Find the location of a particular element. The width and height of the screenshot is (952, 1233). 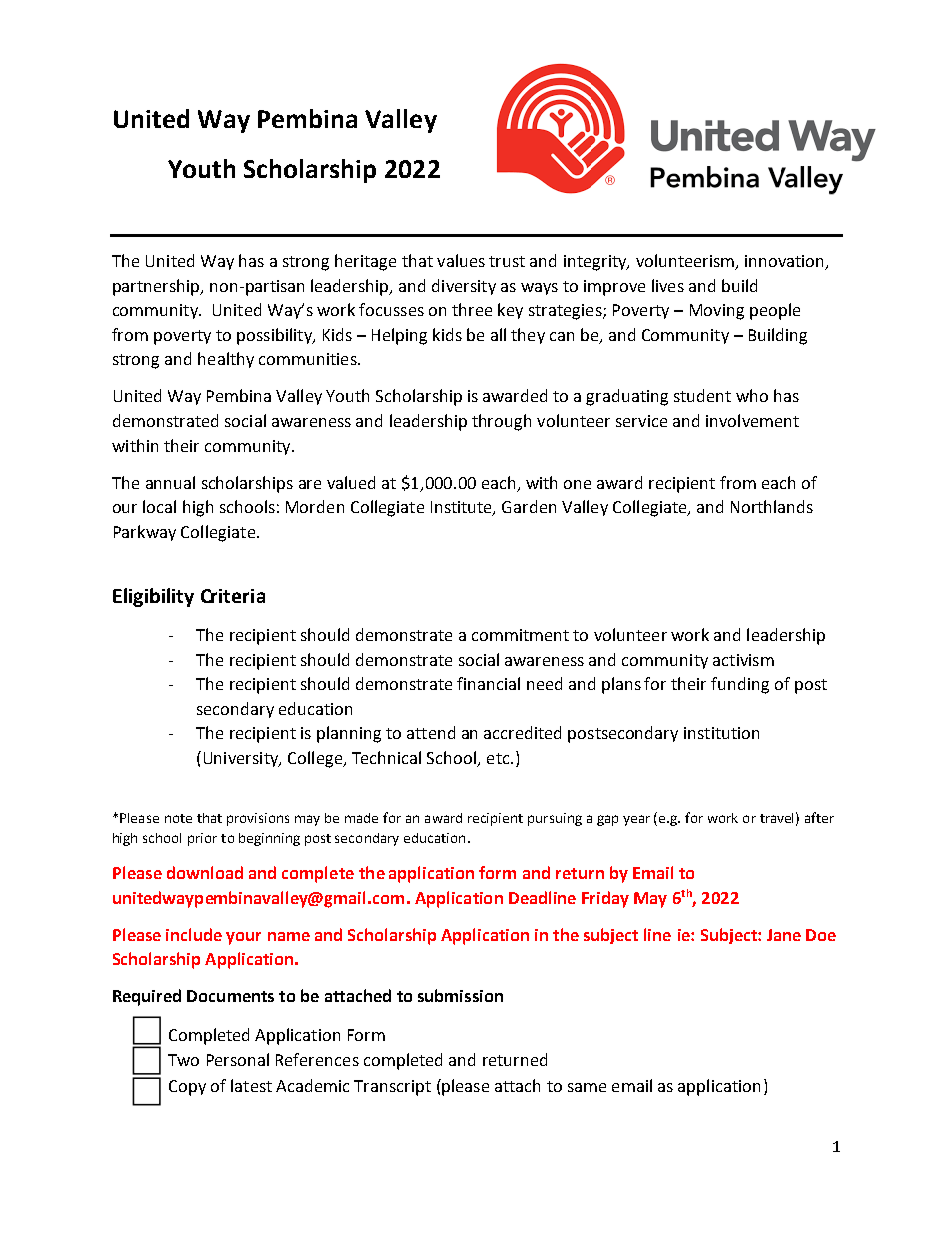

your is located at coordinates (243, 938).
